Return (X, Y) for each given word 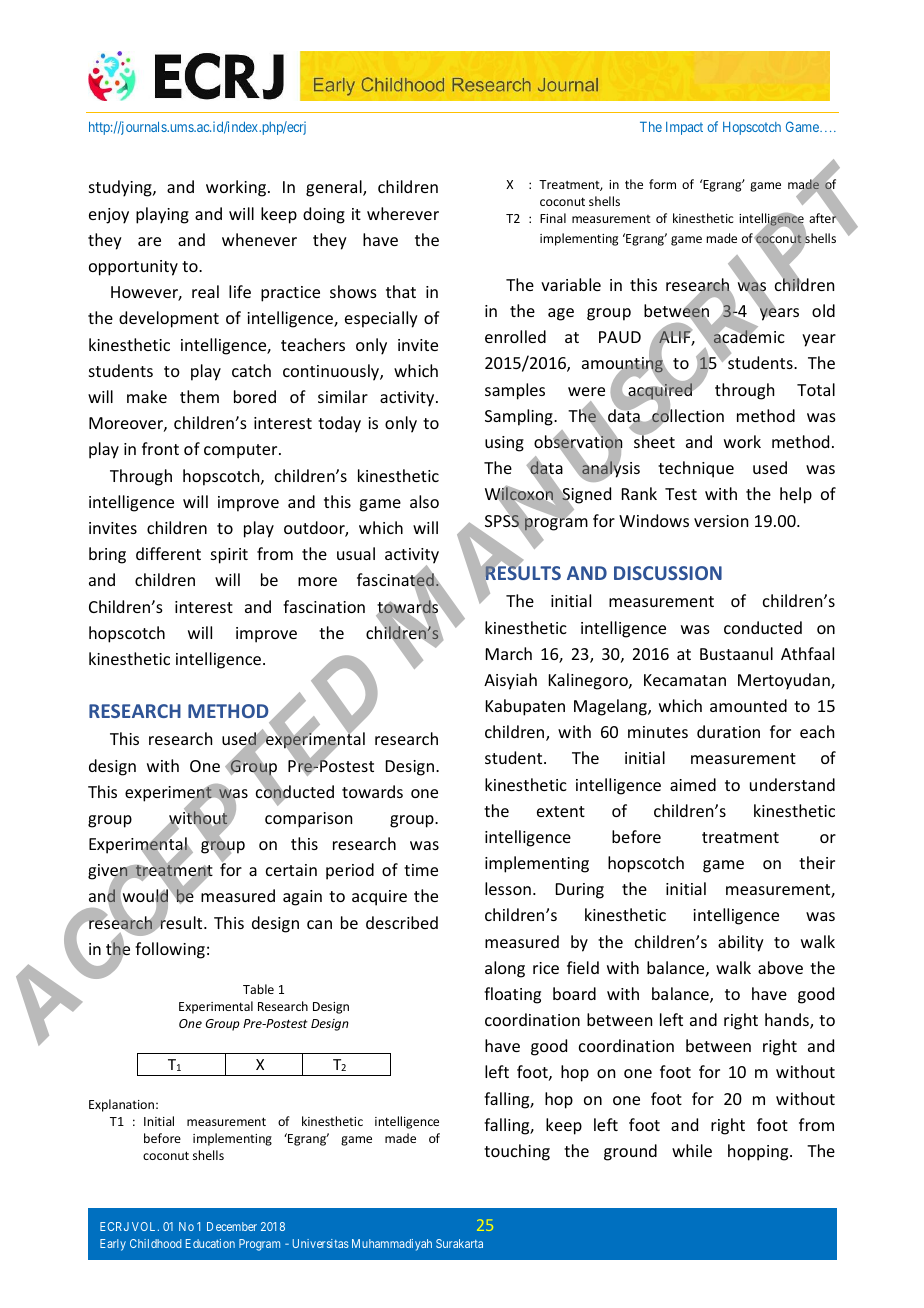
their (817, 862)
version (721, 521)
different (168, 553)
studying (121, 188)
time (421, 870)
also (424, 501)
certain (291, 870)
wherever (403, 213)
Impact (684, 128)
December (232, 1226)
